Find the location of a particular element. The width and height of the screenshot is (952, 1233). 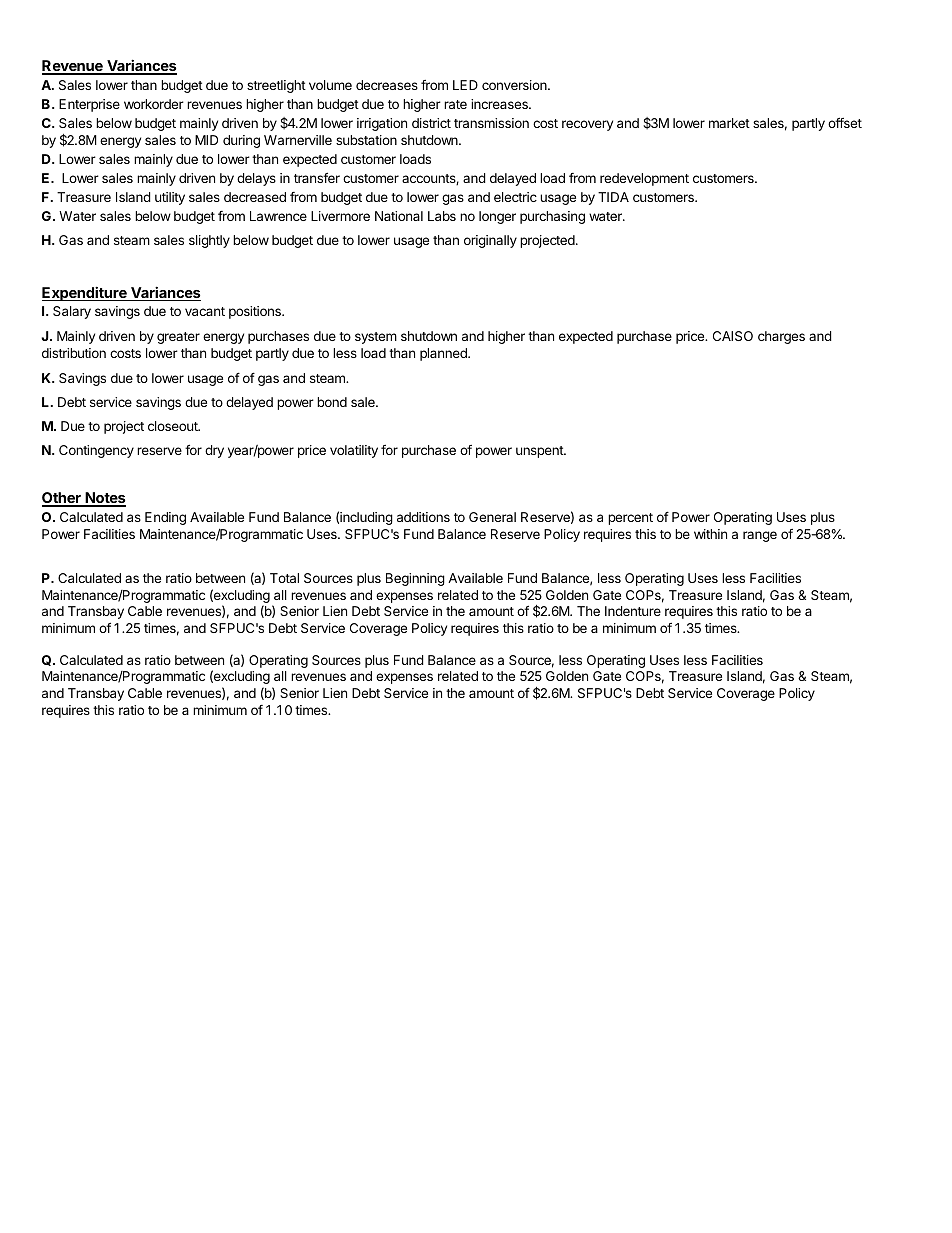

unspent is located at coordinates (540, 452).
